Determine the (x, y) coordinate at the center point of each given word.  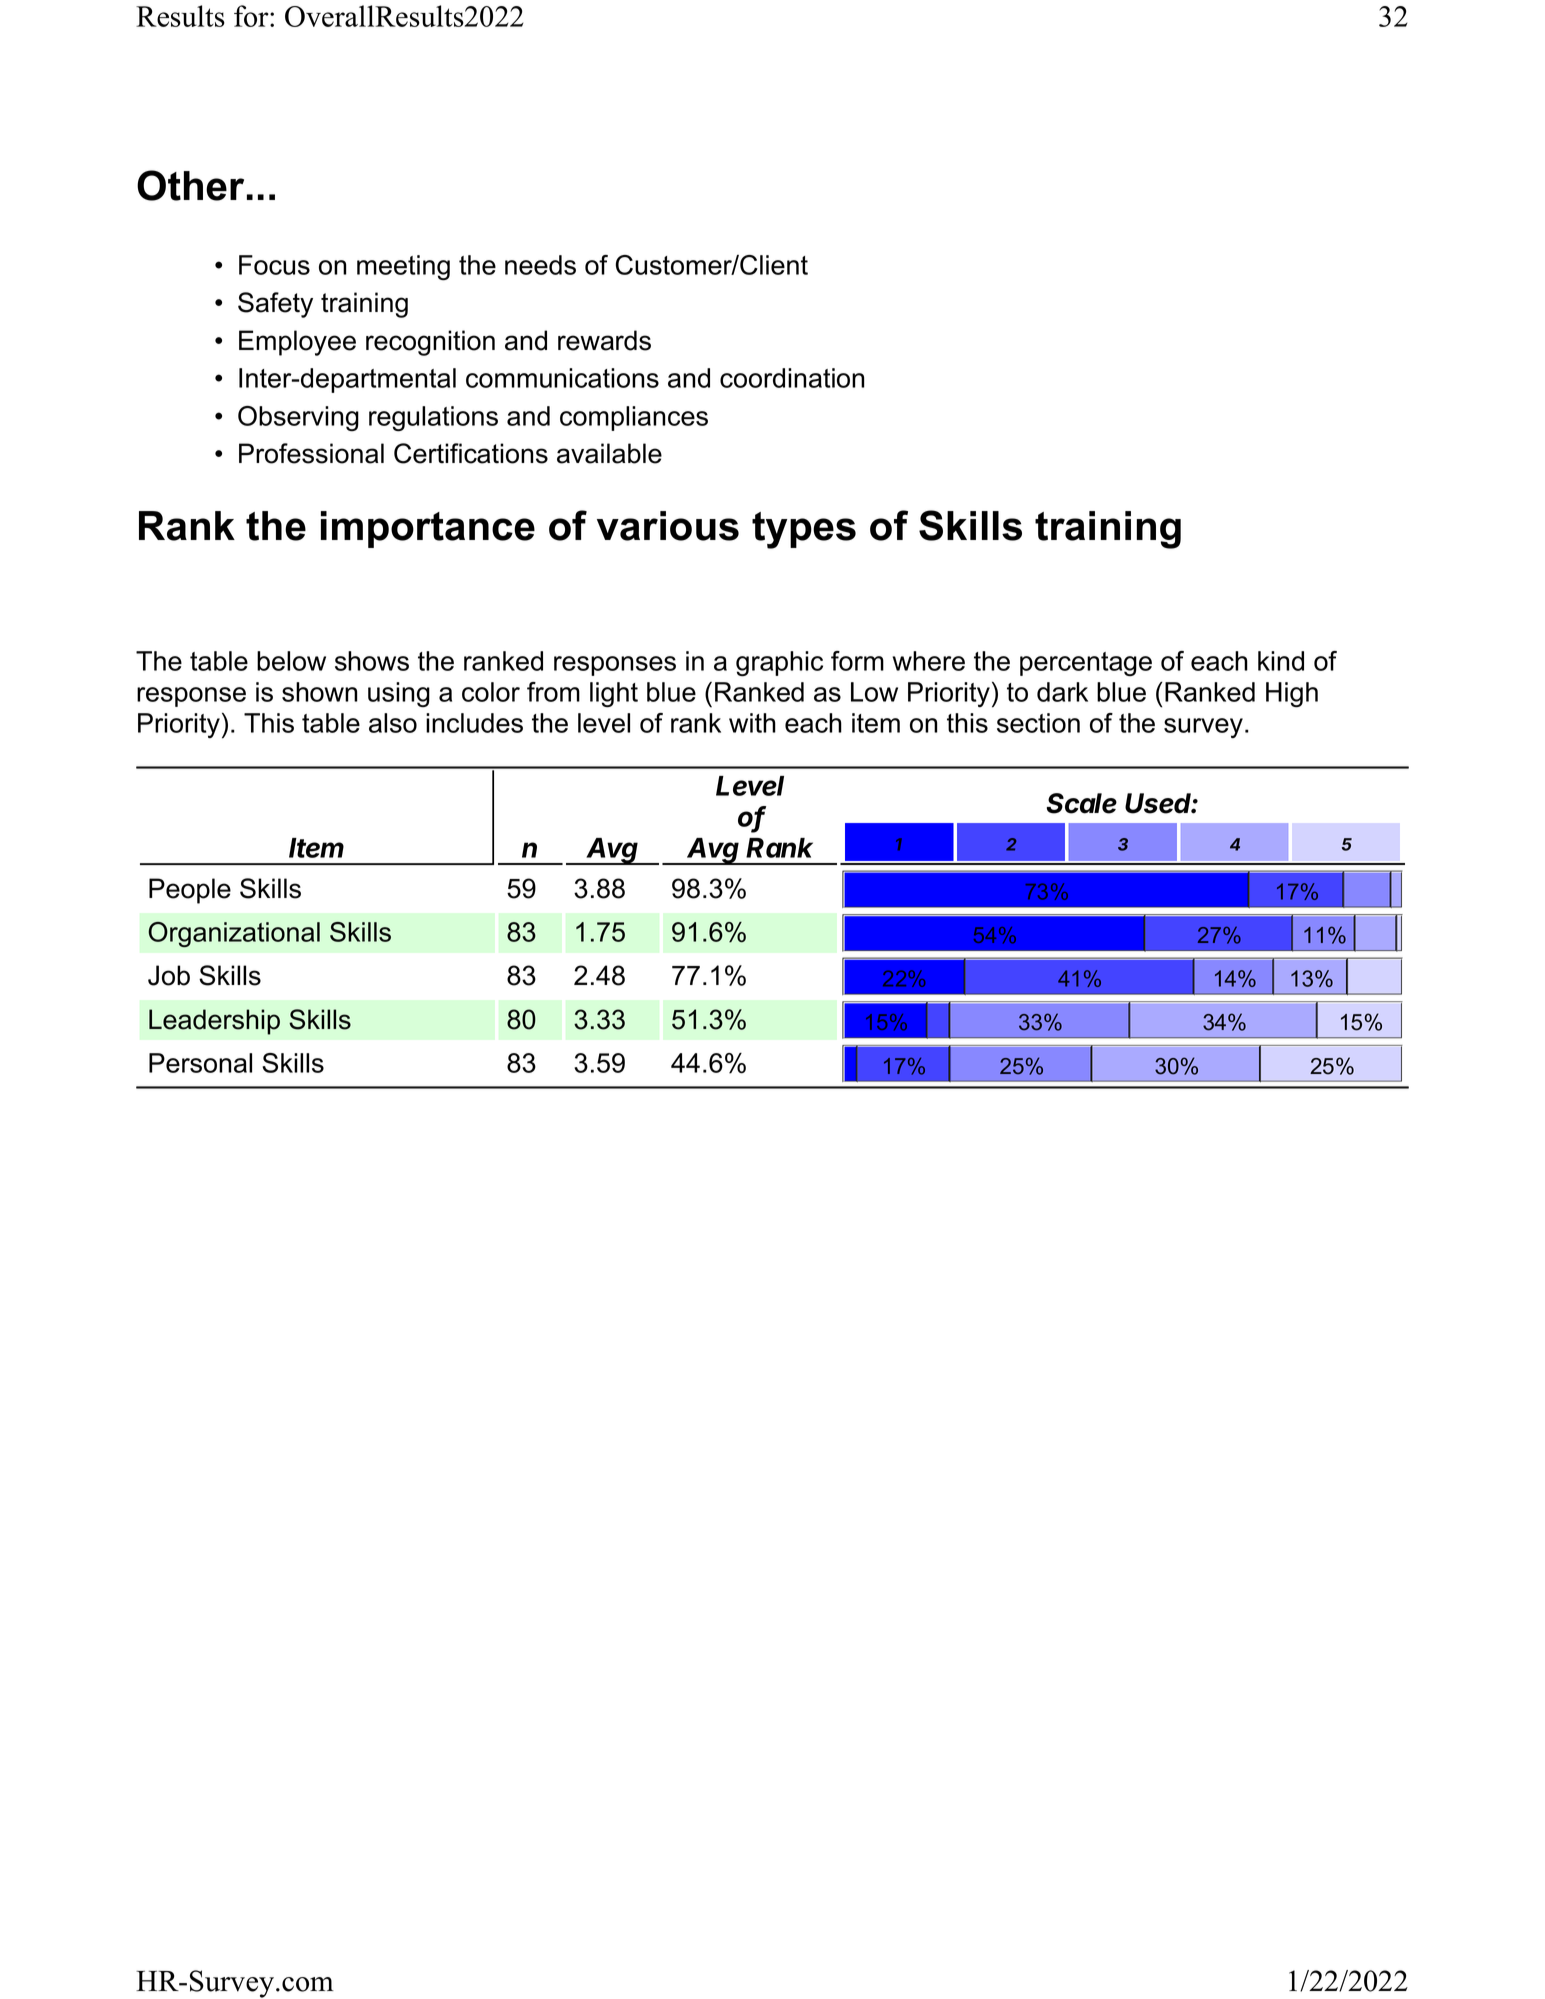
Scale (1082, 803)
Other (190, 185)
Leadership (214, 1022)
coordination (792, 378)
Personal (200, 1063)
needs (540, 265)
